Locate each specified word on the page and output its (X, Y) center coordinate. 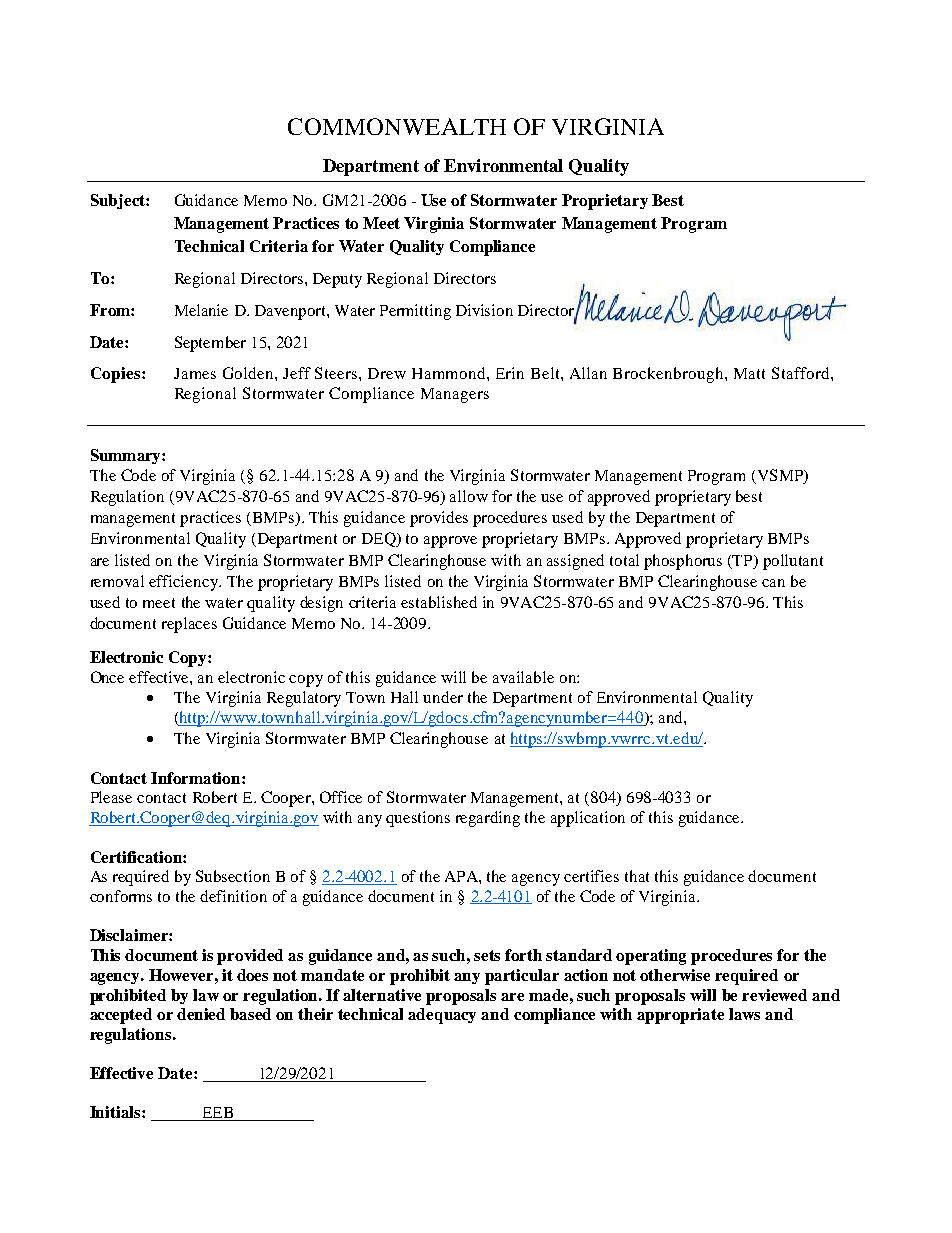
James (195, 373)
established (439, 602)
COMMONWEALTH (397, 126)
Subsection (233, 876)
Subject (119, 201)
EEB (217, 1114)
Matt (749, 373)
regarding (488, 819)
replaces (189, 625)
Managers (455, 395)
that (637, 876)
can (773, 583)
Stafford (802, 373)
